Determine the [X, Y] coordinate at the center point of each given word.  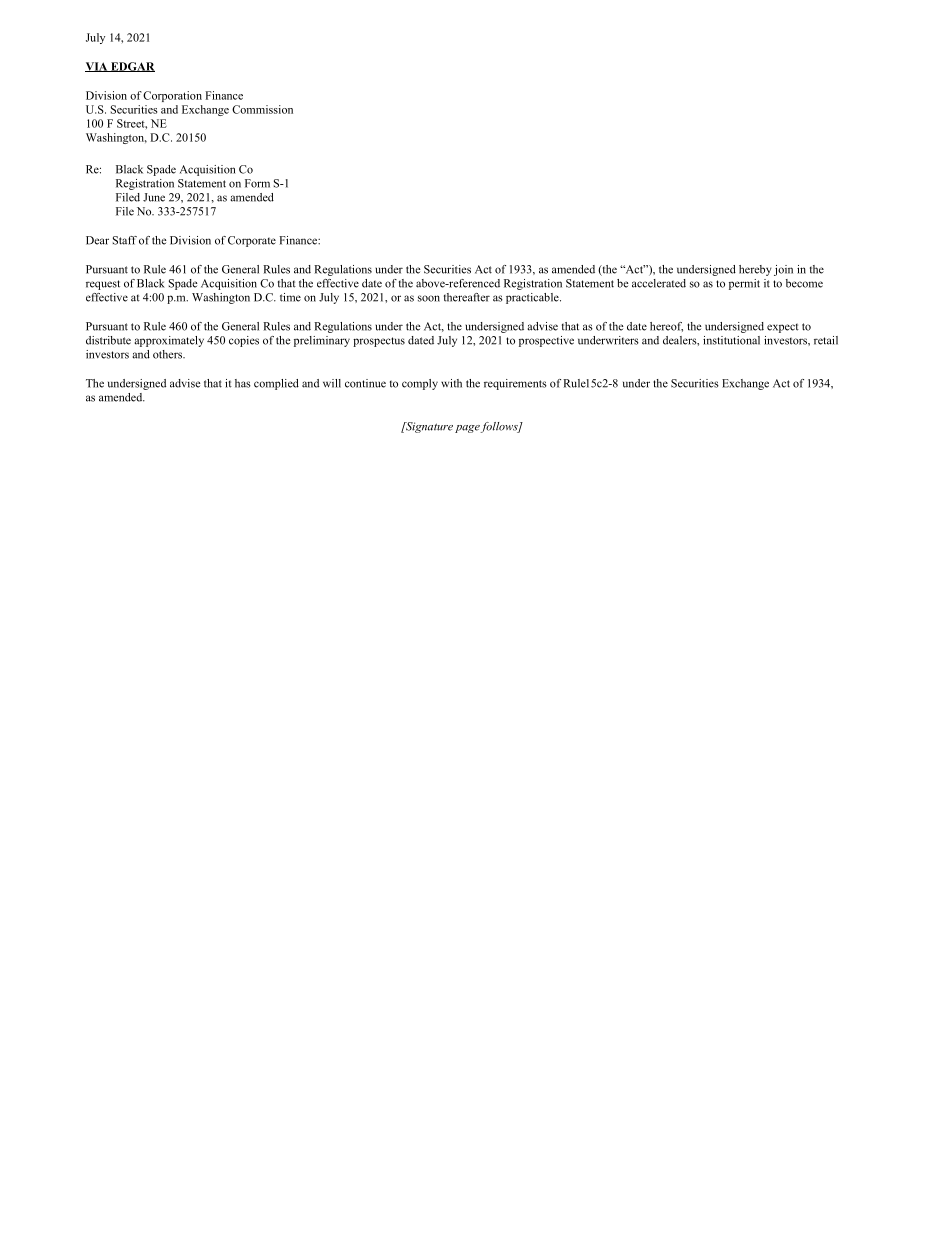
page [468, 429]
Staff [125, 240]
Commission [262, 109]
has [243, 383]
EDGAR [132, 67]
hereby [755, 270]
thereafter [467, 297]
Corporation [172, 96]
